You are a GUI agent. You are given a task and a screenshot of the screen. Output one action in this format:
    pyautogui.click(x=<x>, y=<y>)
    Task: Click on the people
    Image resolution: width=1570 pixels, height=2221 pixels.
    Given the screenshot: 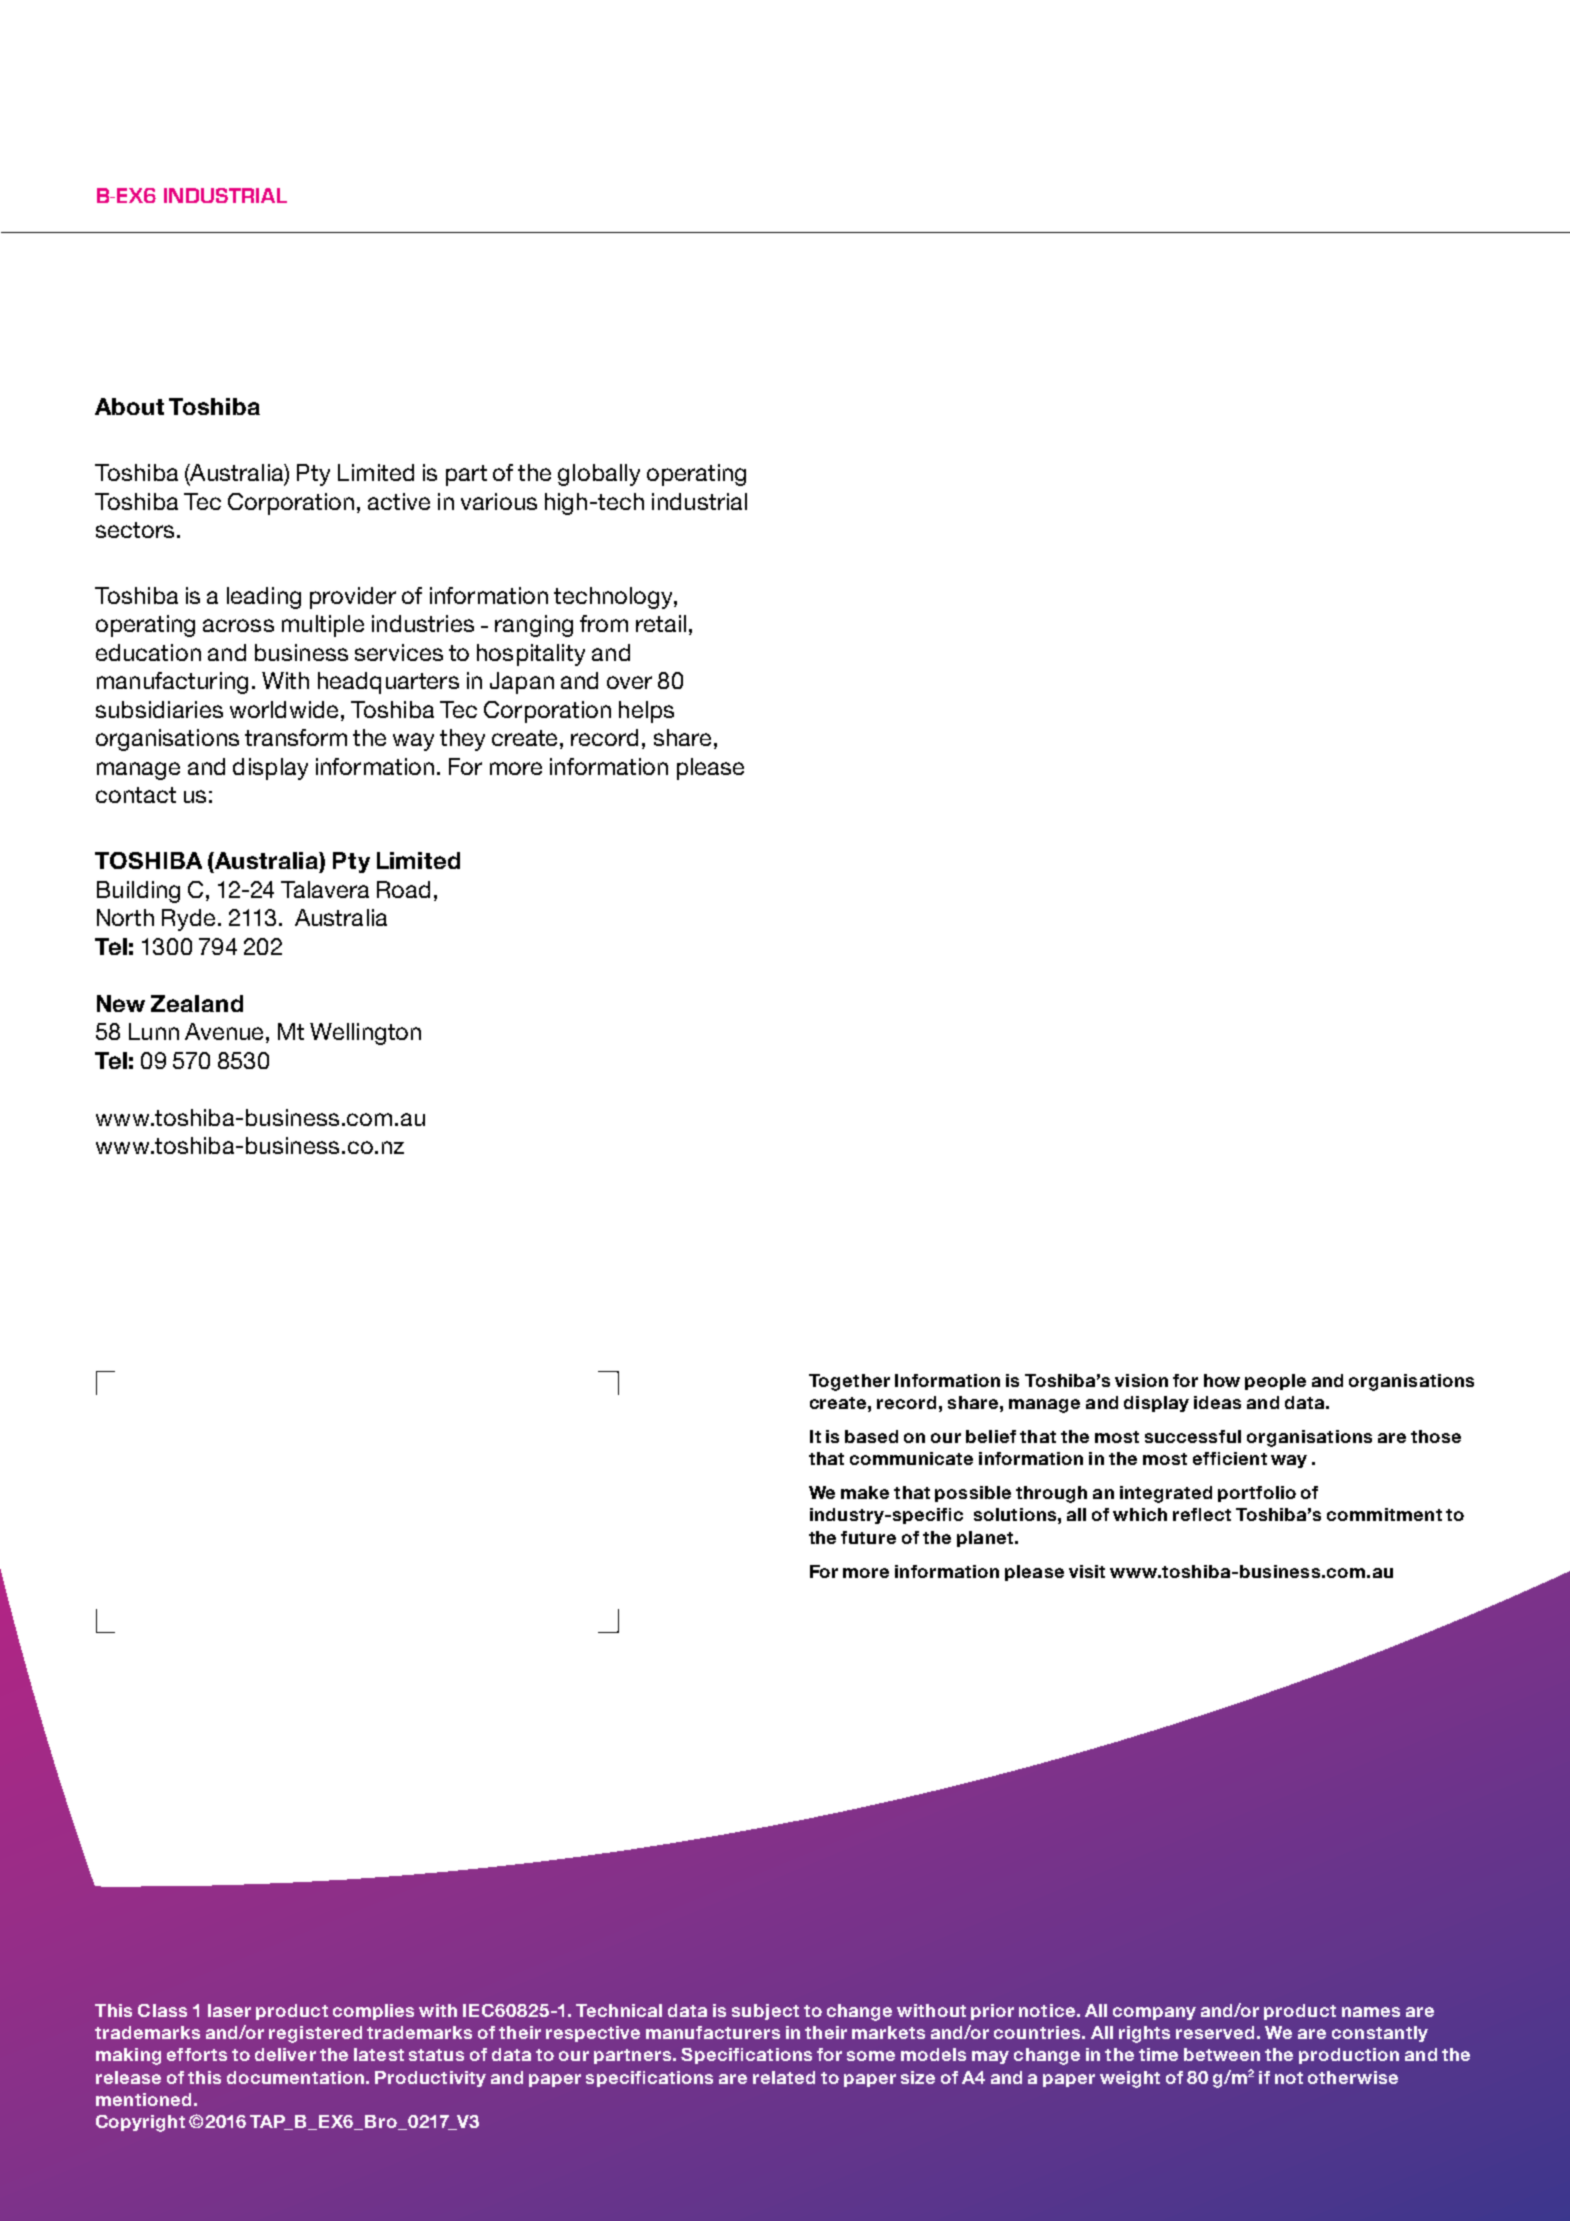 What is the action you would take?
    pyautogui.click(x=1275, y=1382)
